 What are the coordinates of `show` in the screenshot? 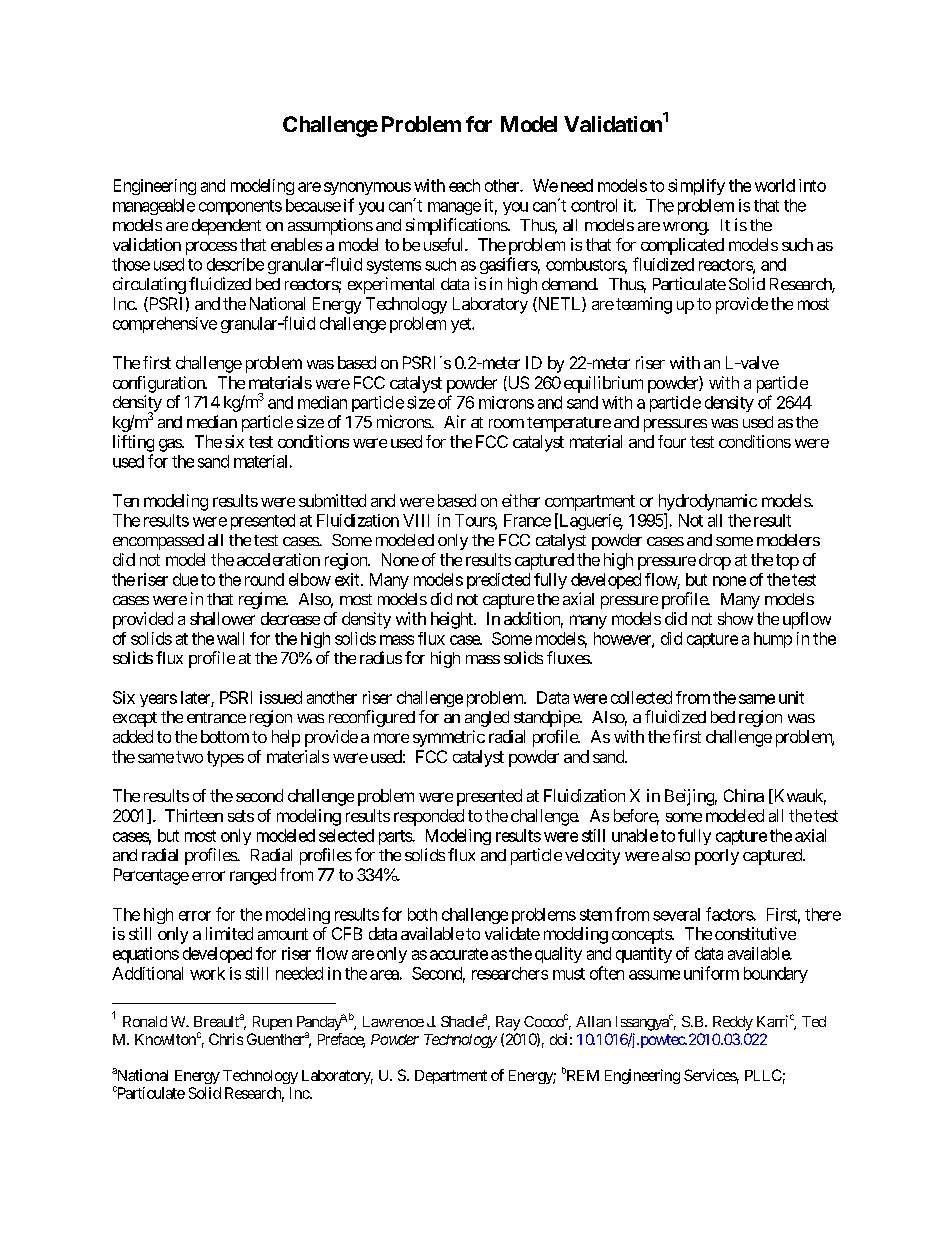 It's located at (735, 618).
